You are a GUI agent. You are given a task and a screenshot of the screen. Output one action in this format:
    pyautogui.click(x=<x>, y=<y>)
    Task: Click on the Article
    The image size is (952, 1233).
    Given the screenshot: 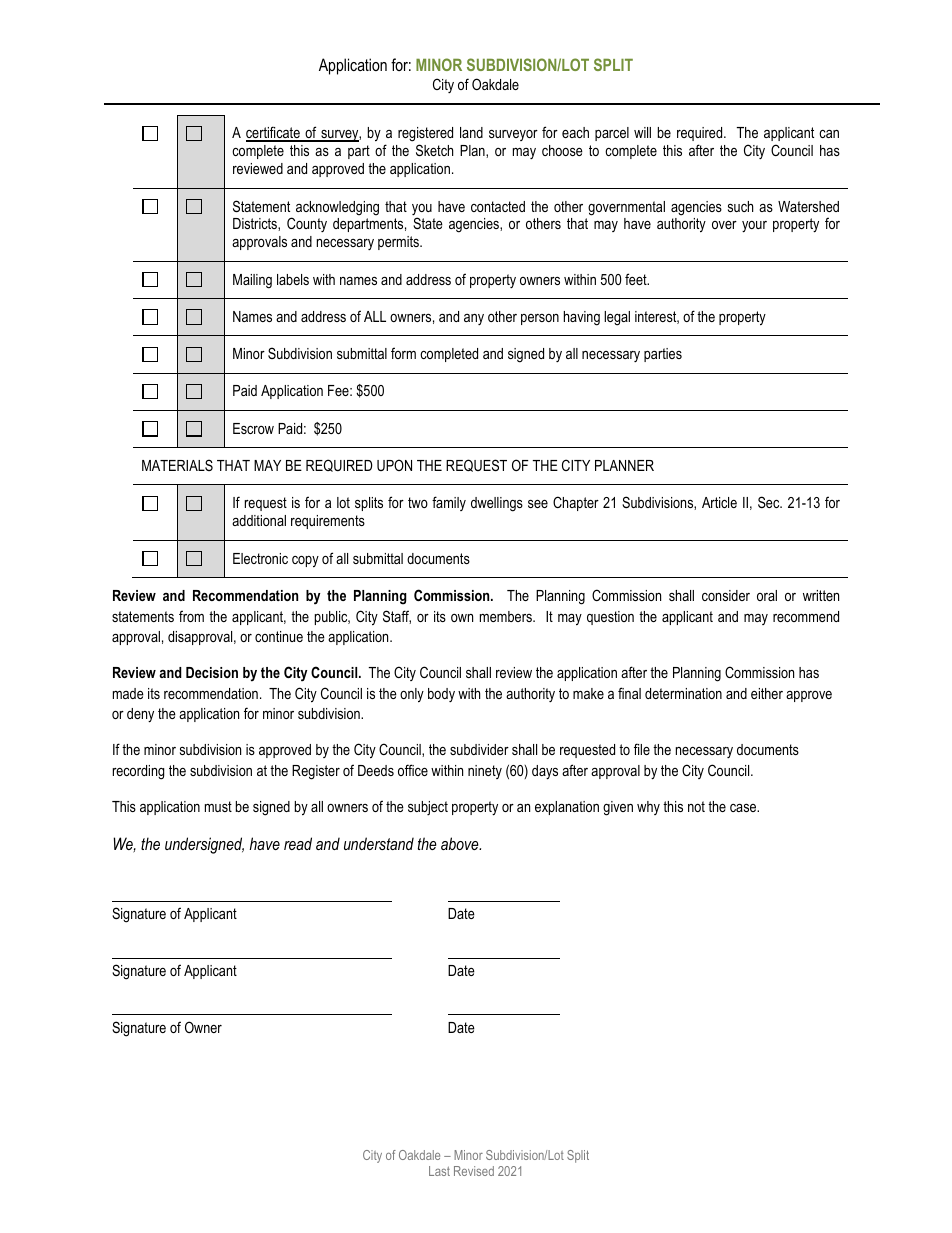 What is the action you would take?
    pyautogui.click(x=719, y=502)
